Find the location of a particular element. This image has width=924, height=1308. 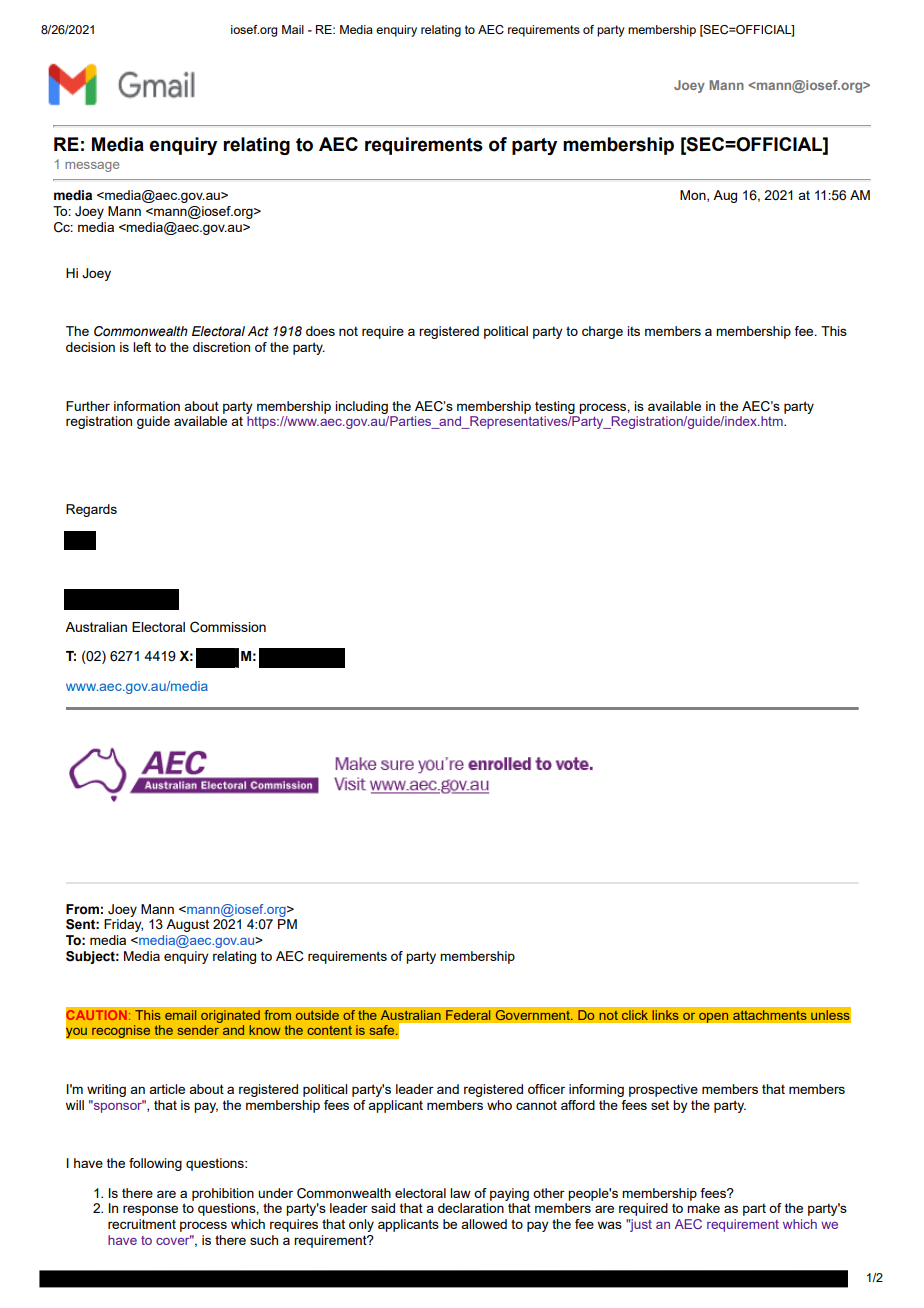

does is located at coordinates (320, 331).
